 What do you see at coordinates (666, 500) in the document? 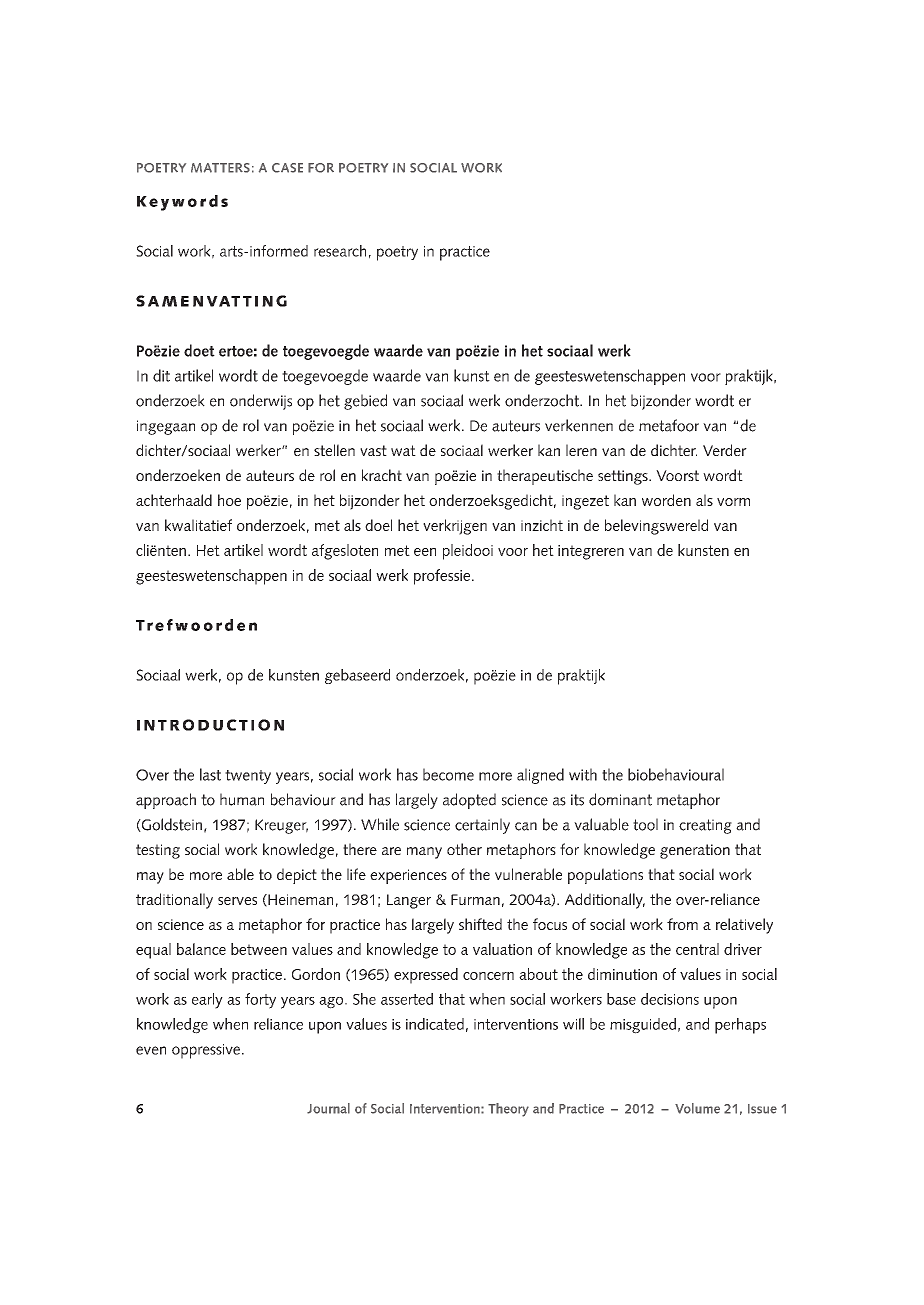
I see `worden` at bounding box center [666, 500].
